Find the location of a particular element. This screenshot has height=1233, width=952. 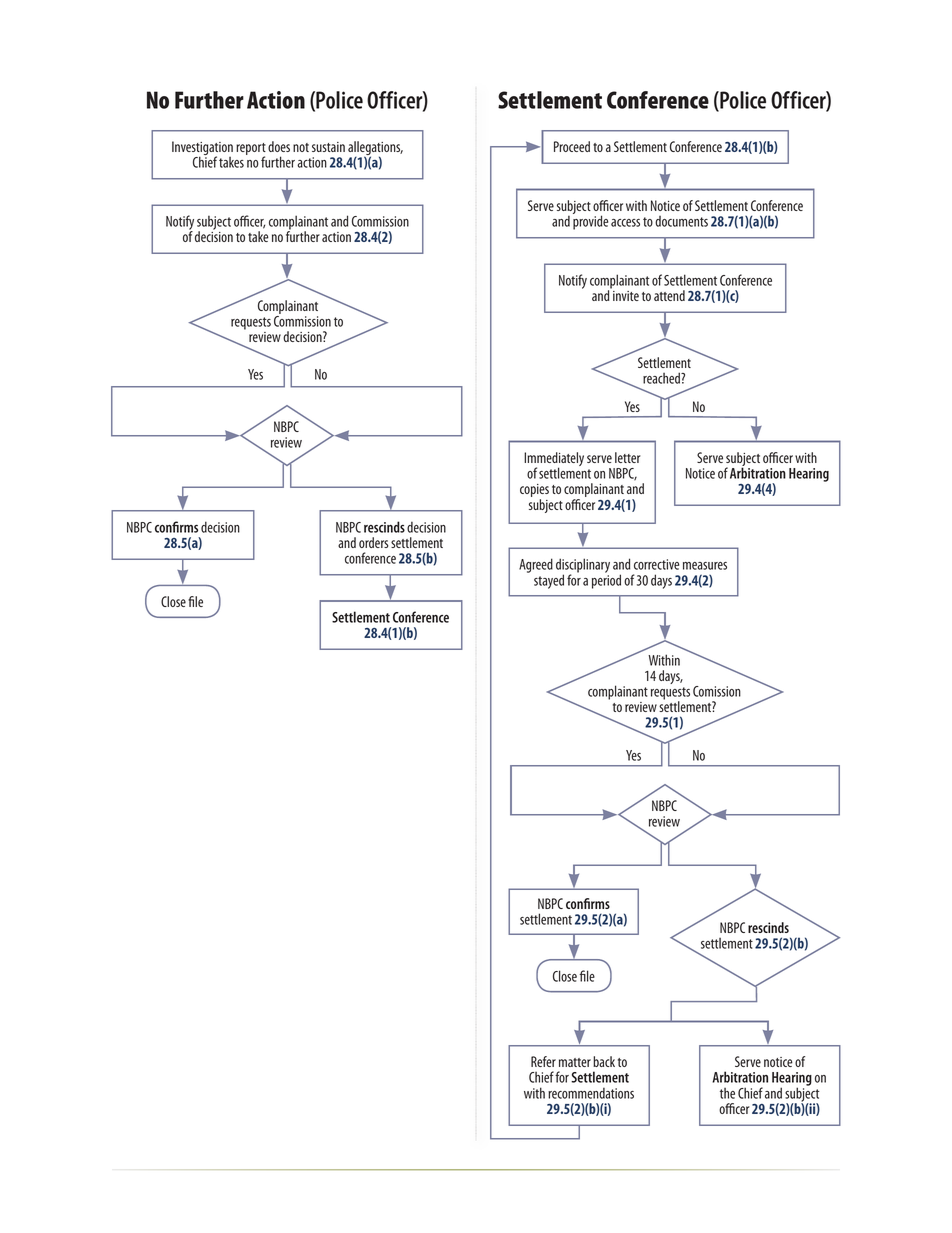

letter is located at coordinates (628, 457).
